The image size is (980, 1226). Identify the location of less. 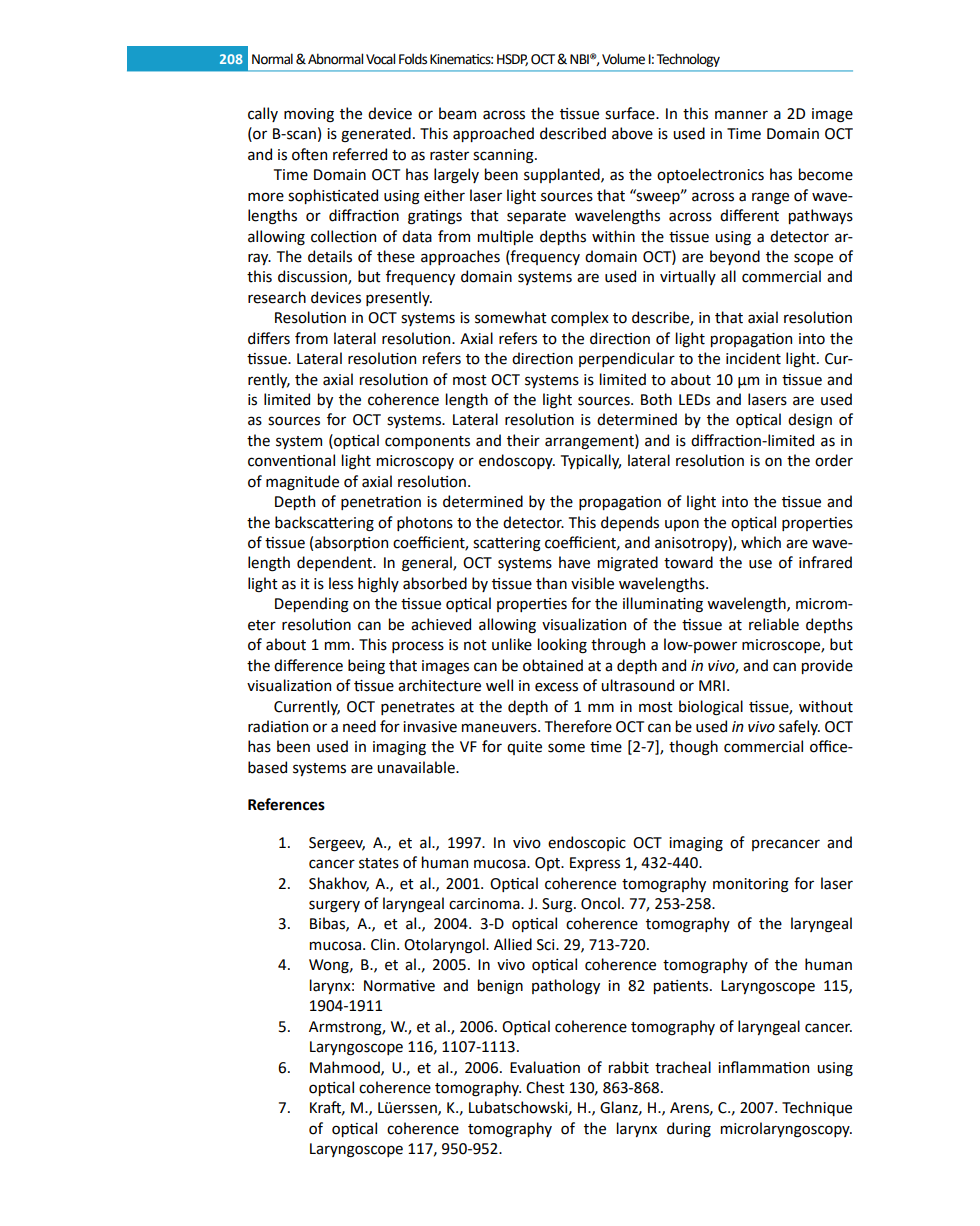
(341, 583).
